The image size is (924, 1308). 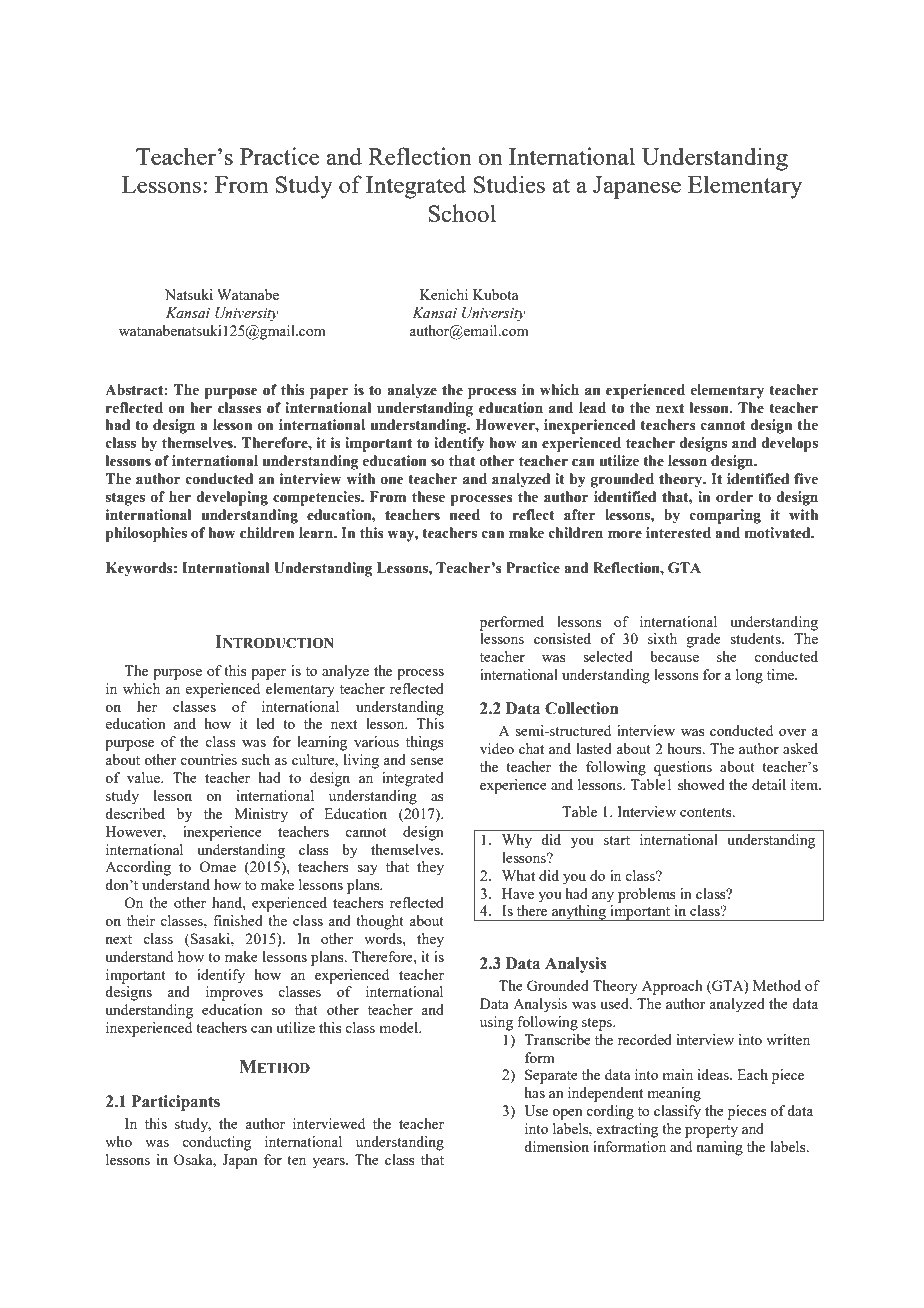 I want to click on long, so click(x=749, y=676).
